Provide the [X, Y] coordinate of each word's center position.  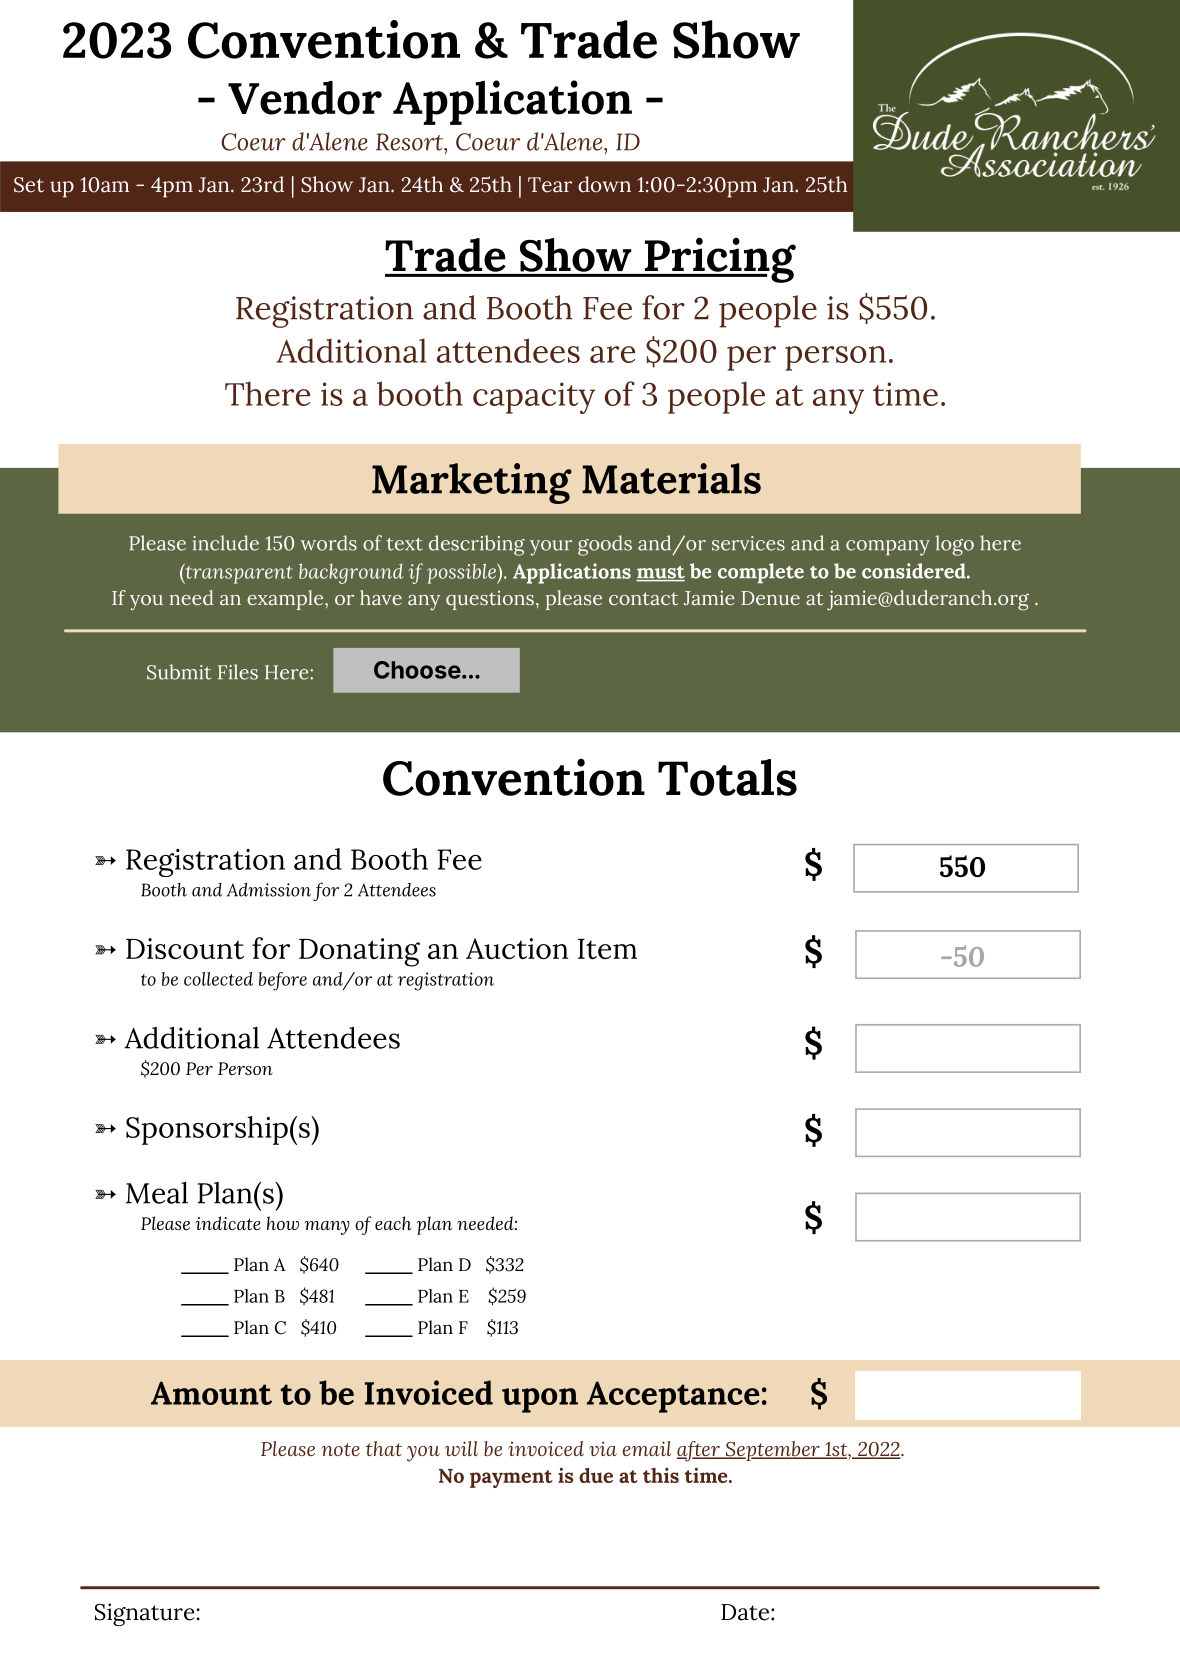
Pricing [719, 260]
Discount [185, 948]
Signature [144, 1614]
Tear [550, 185]
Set [29, 185]
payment [511, 1479]
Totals [727, 777]
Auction [517, 948]
